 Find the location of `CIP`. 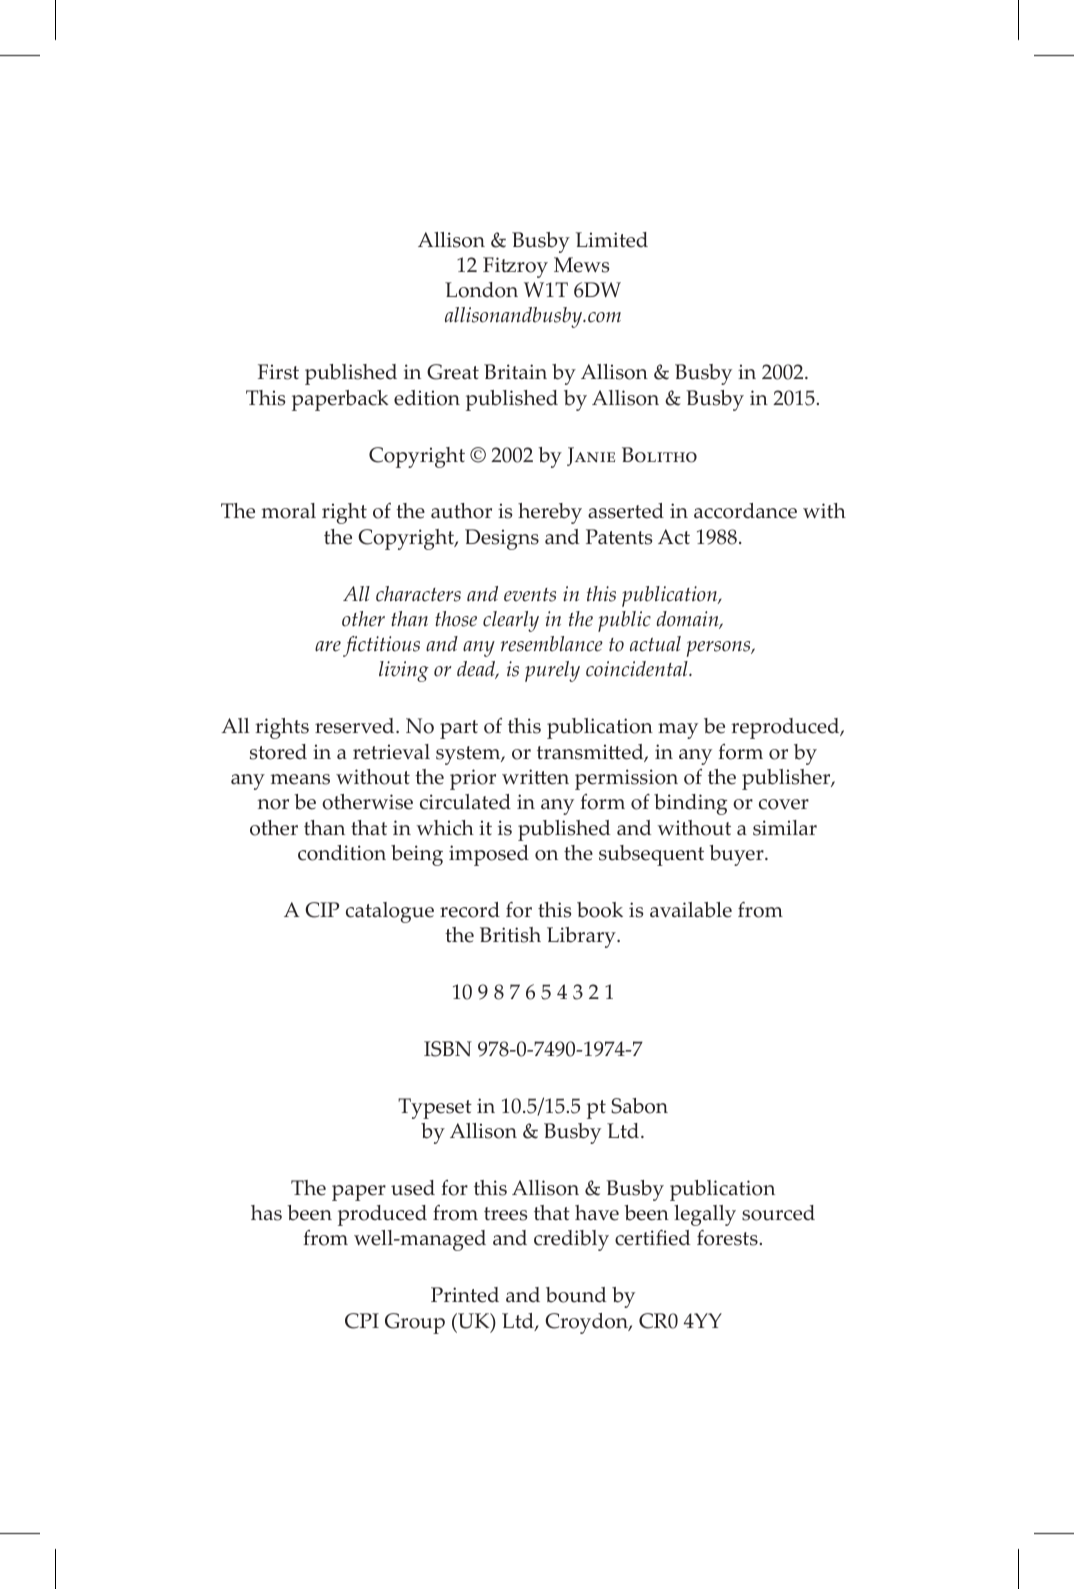

CIP is located at coordinates (322, 910).
